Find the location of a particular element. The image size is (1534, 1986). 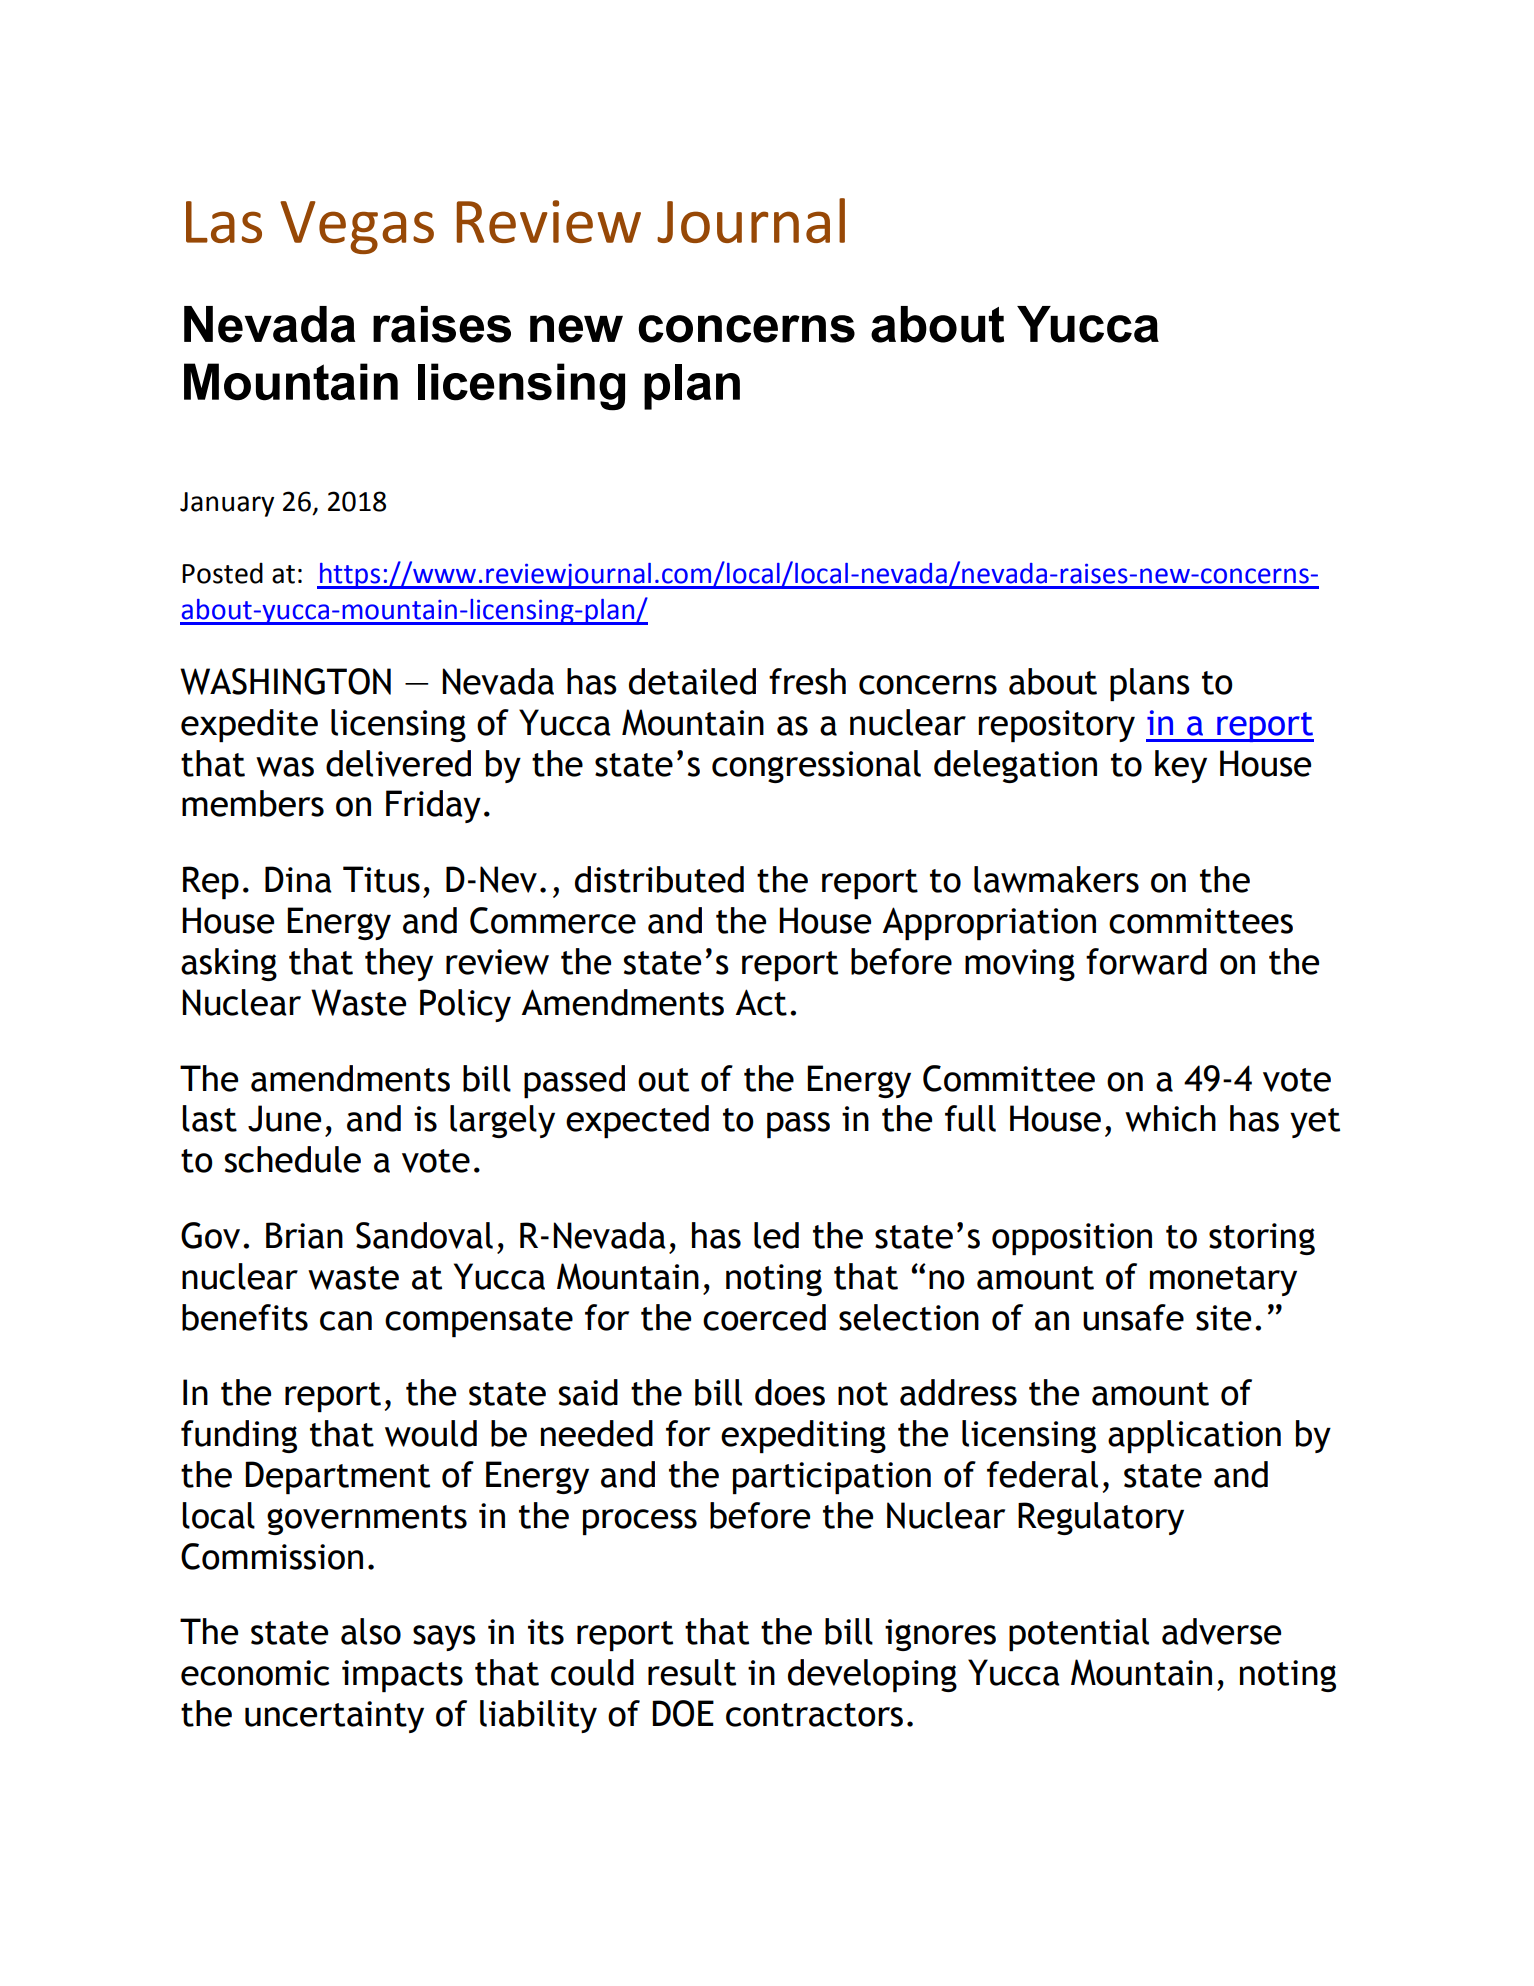

result is located at coordinates (692, 1672).
